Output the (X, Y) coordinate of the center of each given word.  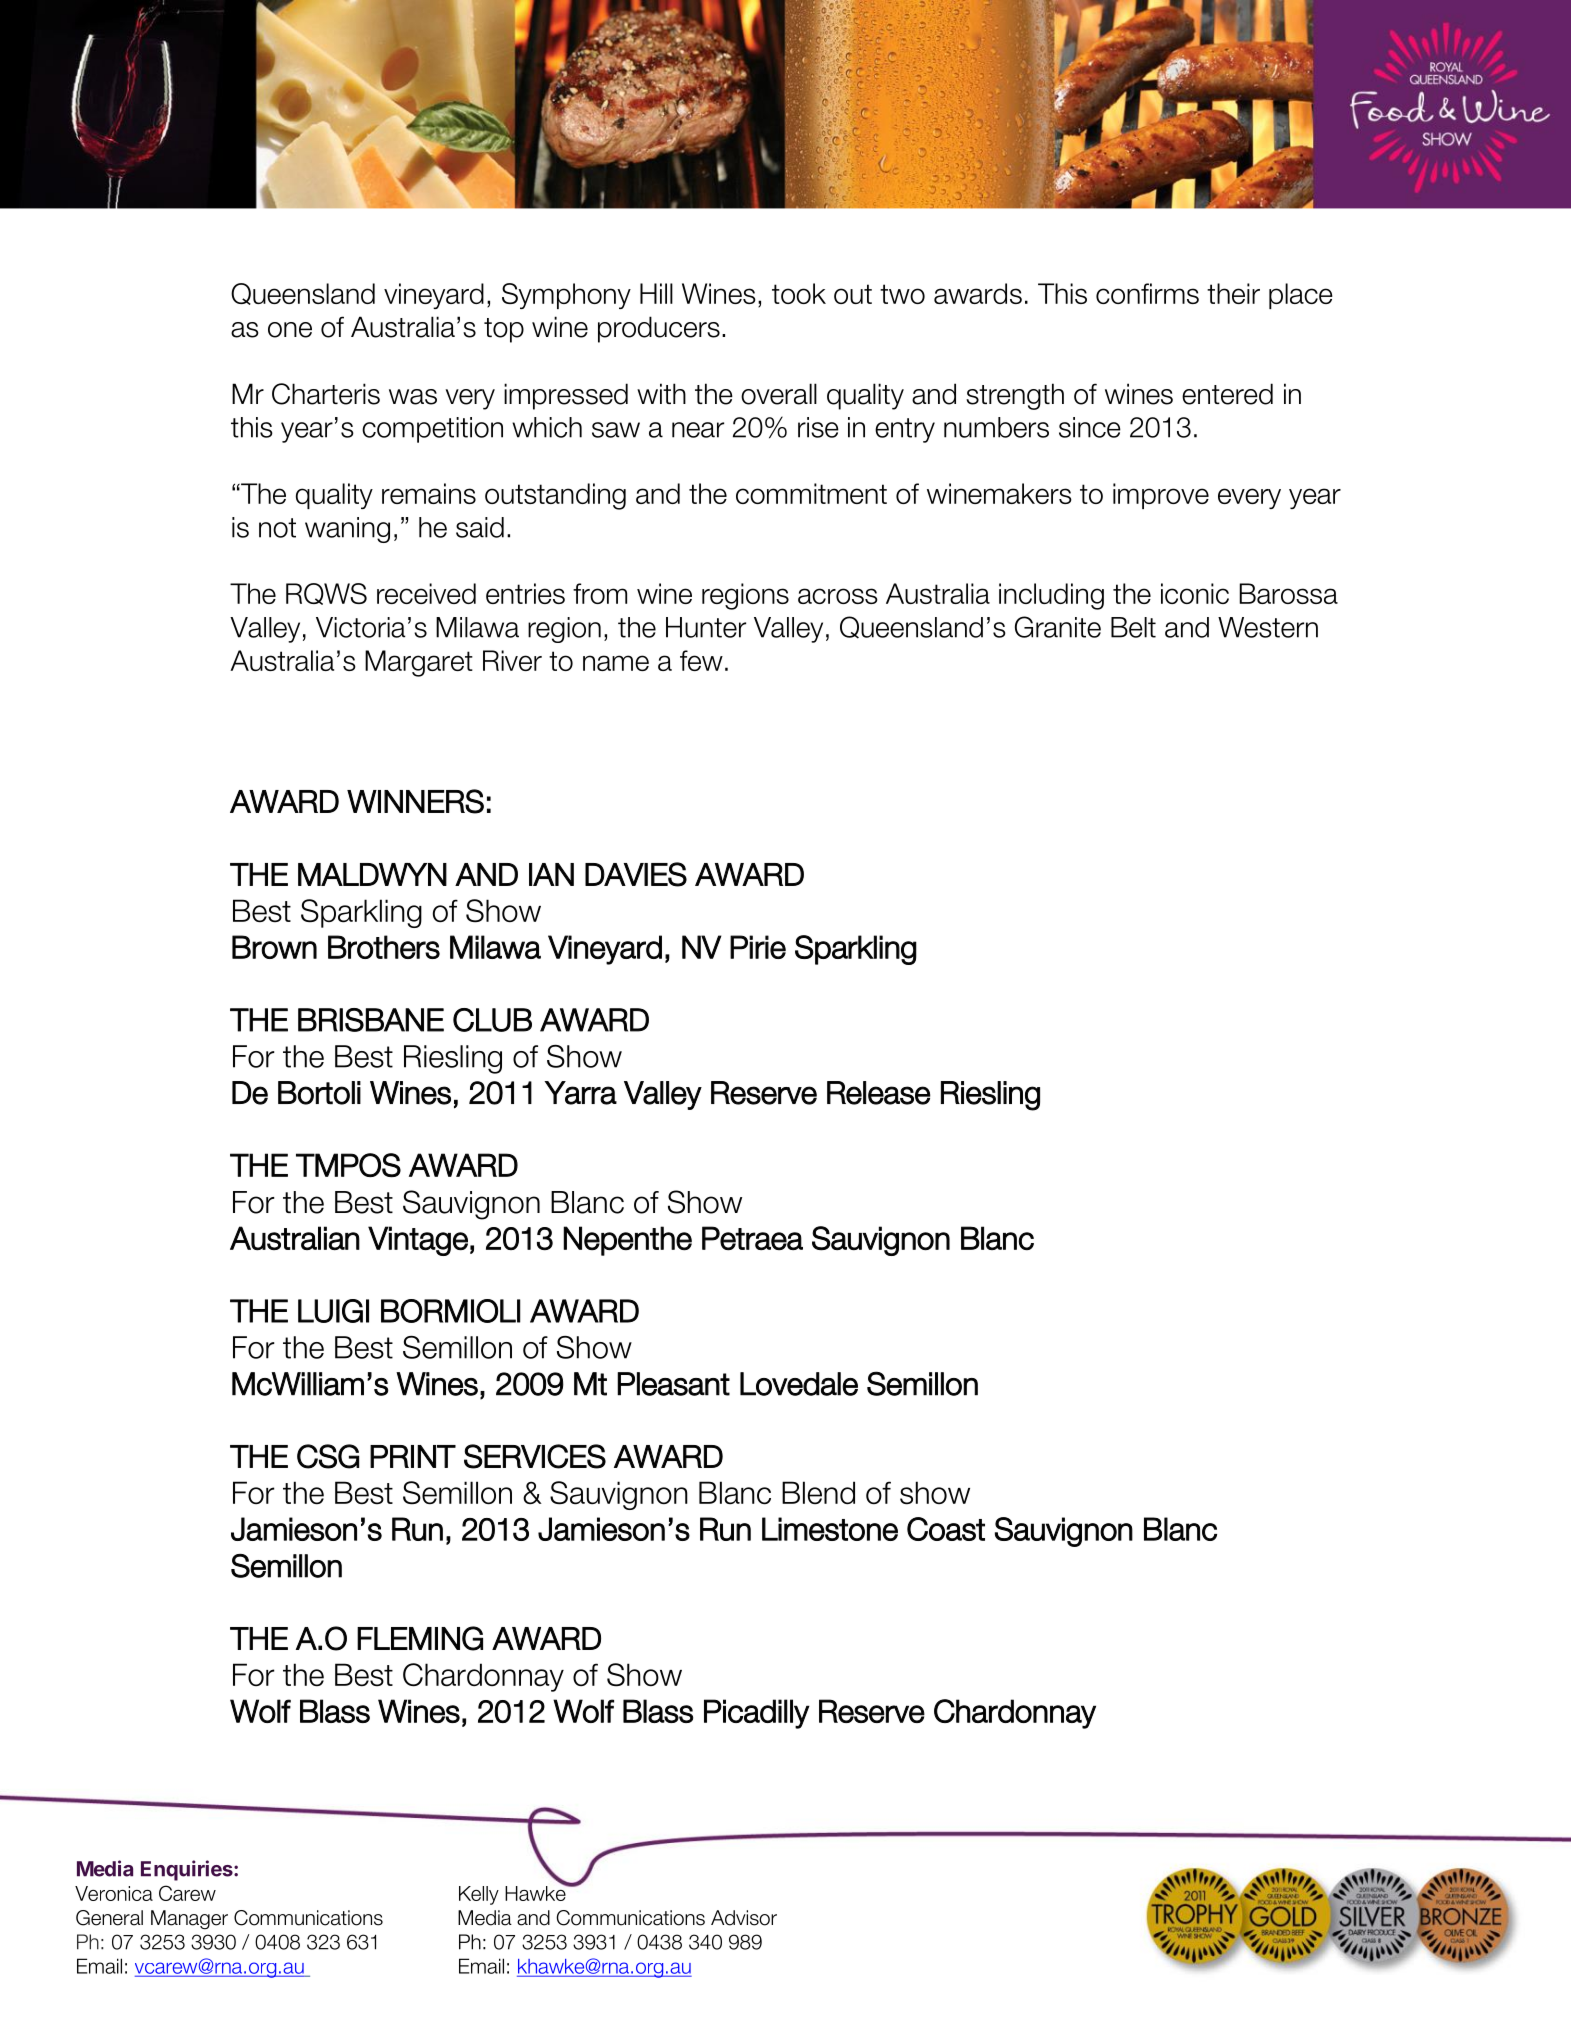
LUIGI (333, 1311)
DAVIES (636, 874)
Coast (946, 1529)
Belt (1133, 627)
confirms (1147, 293)
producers (659, 329)
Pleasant (673, 1384)
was (413, 397)
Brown (274, 947)
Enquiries (188, 1870)
